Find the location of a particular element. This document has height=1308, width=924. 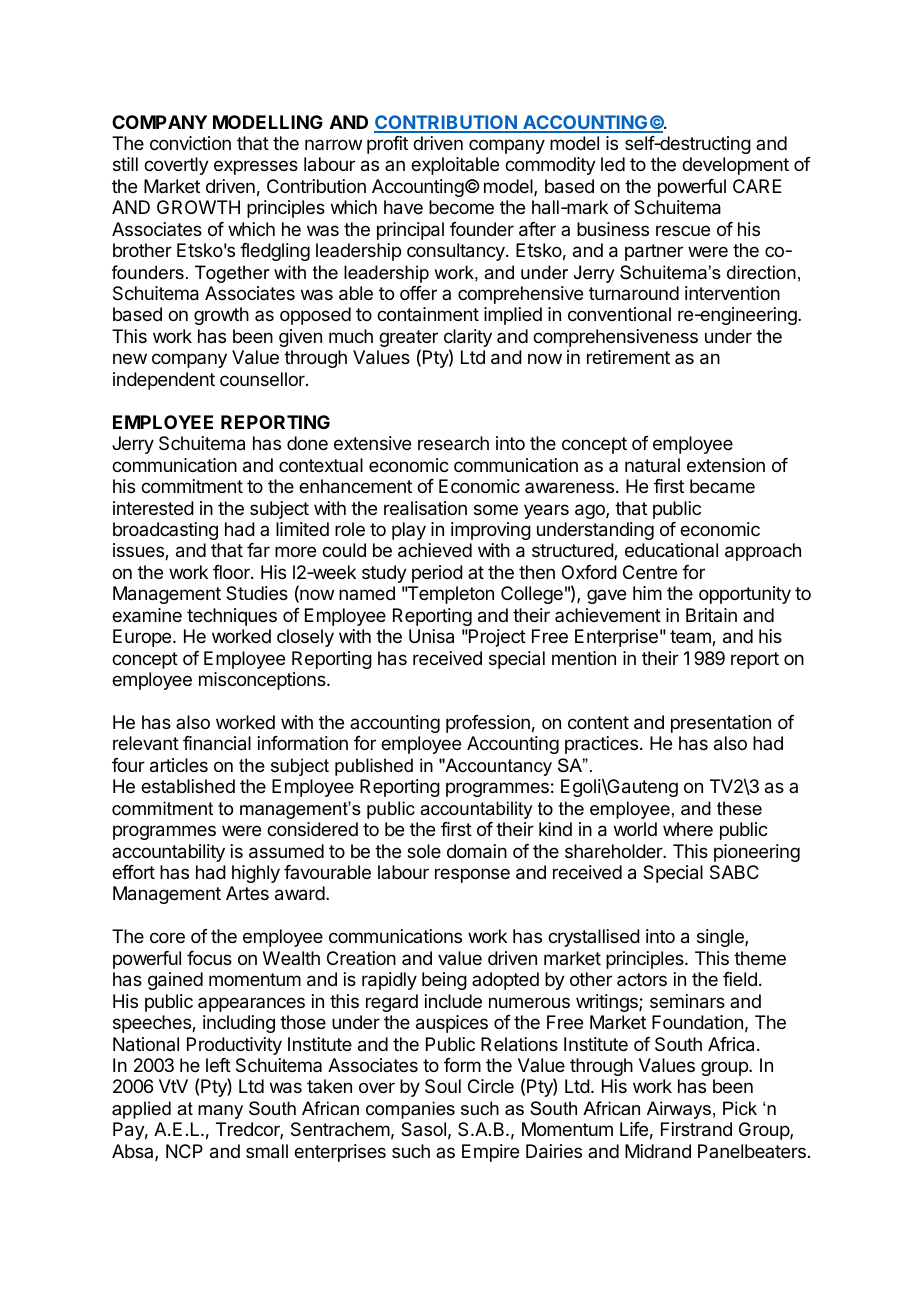

companies is located at coordinates (410, 1110).
